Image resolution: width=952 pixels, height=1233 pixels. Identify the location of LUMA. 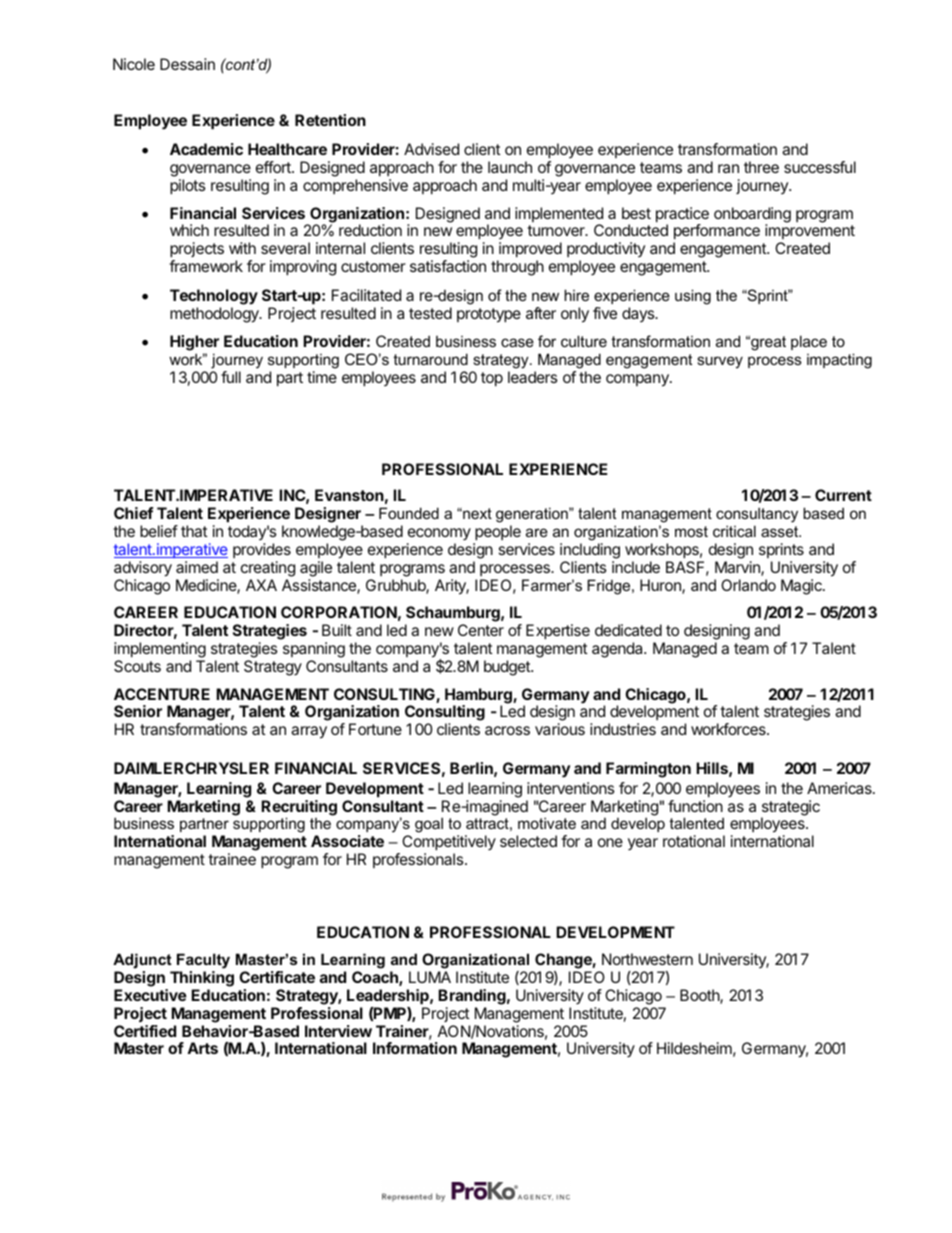
(430, 977).
